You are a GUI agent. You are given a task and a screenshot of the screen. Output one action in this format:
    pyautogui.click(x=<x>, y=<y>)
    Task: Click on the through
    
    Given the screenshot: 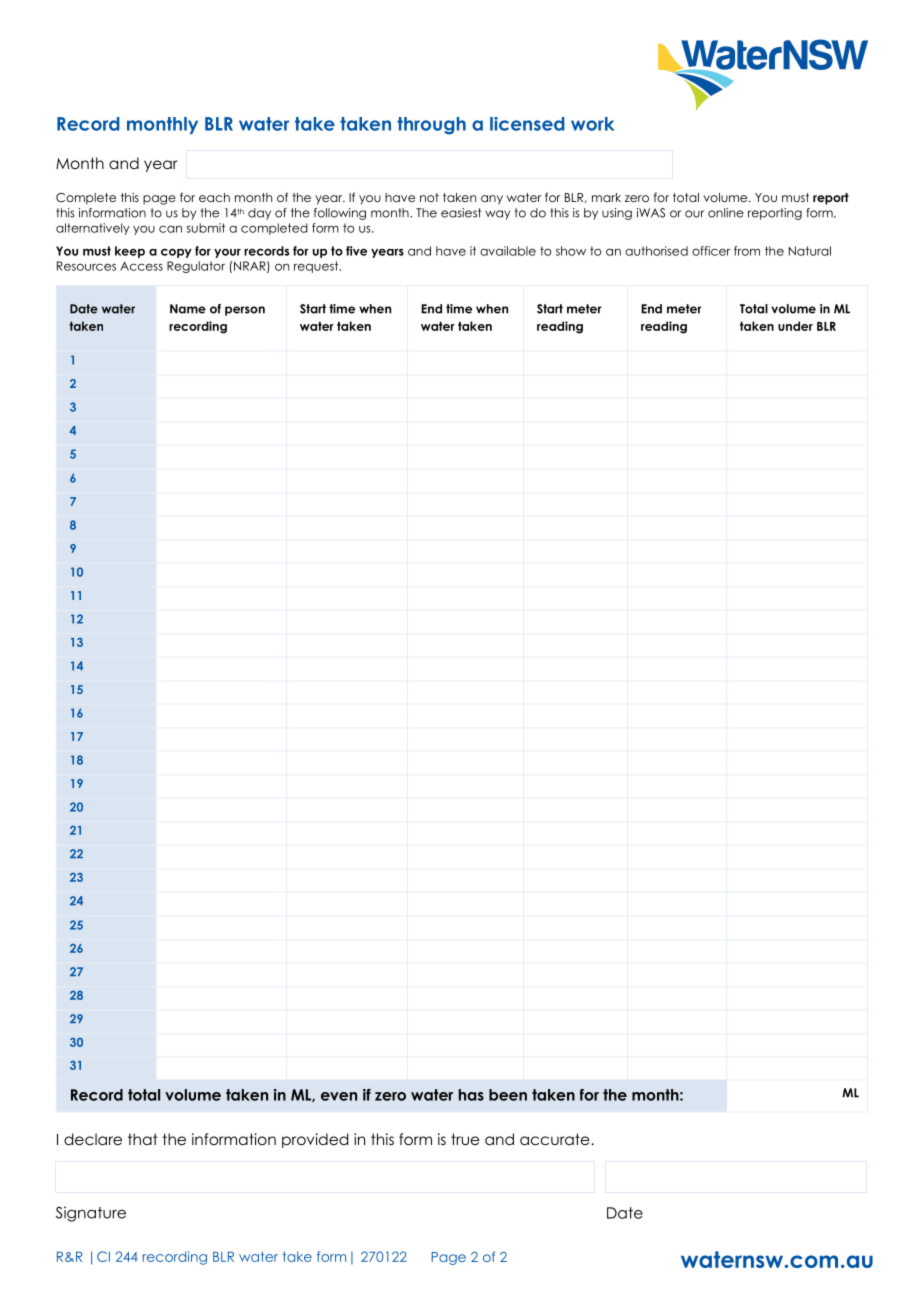 What is the action you would take?
    pyautogui.click(x=431, y=126)
